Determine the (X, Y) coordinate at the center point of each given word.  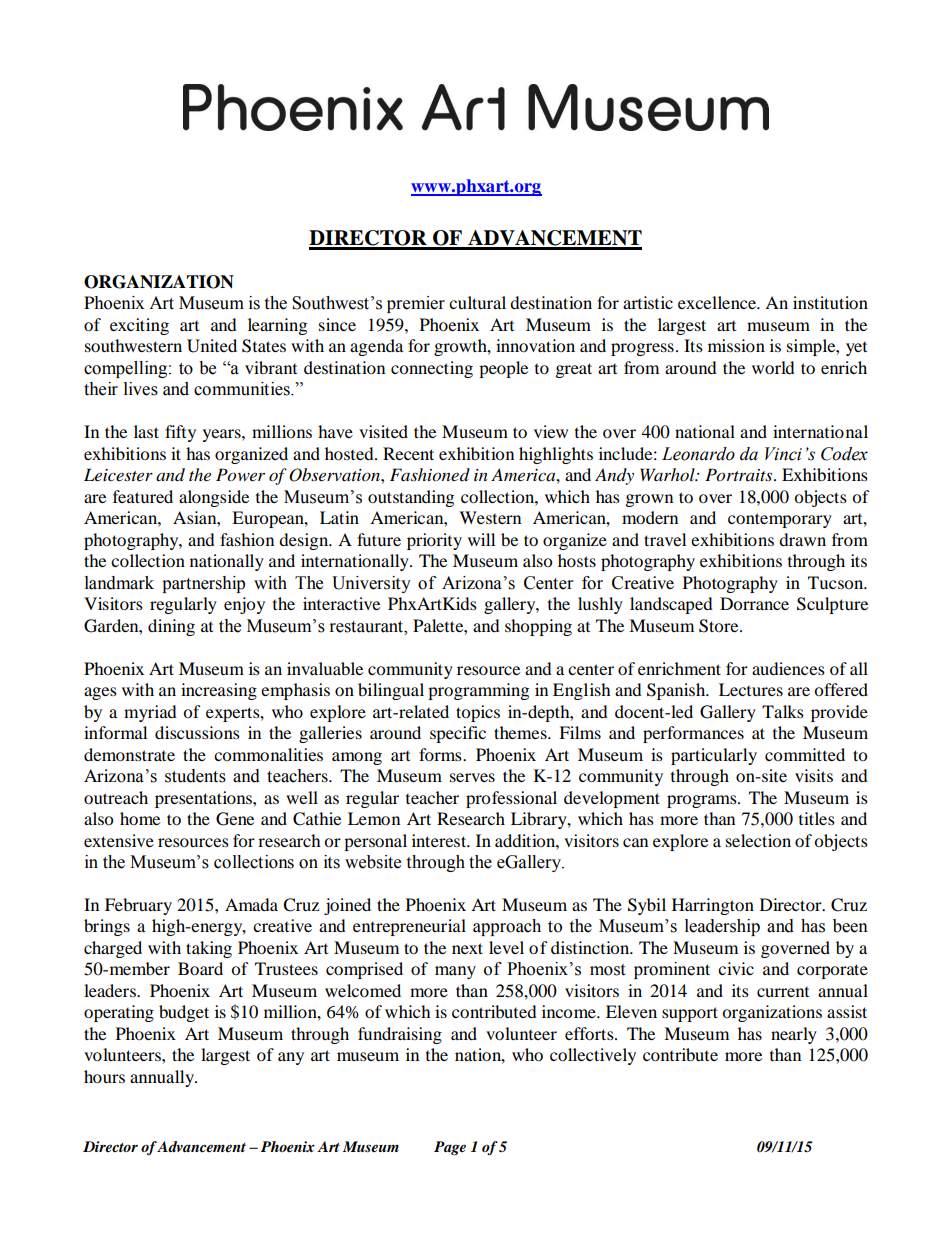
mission (736, 345)
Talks (783, 711)
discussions (197, 732)
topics (478, 713)
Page (450, 1148)
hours (104, 1076)
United (212, 346)
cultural (477, 302)
